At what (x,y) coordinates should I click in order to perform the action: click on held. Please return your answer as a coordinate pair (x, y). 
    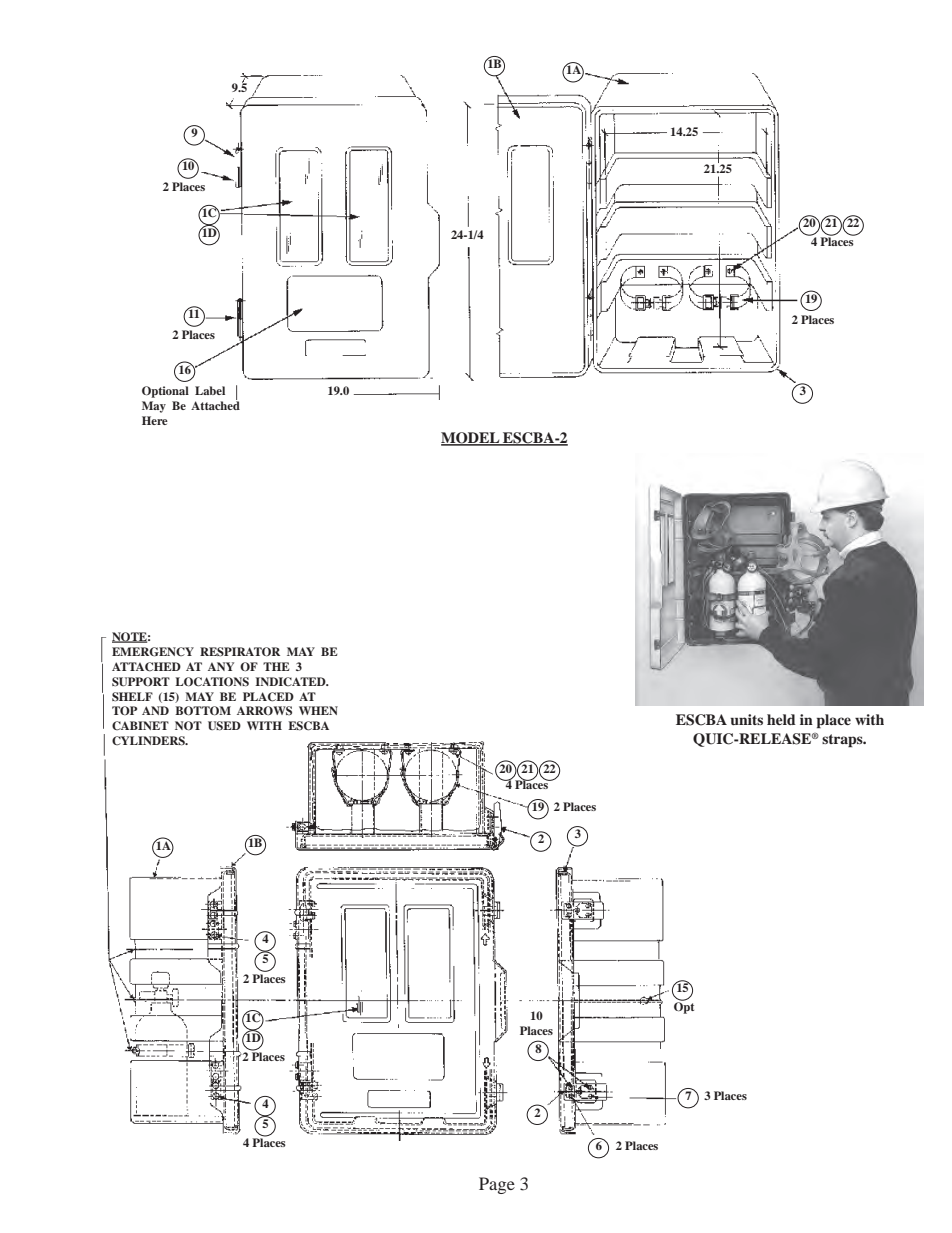
    Looking at the image, I should click on (781, 719).
